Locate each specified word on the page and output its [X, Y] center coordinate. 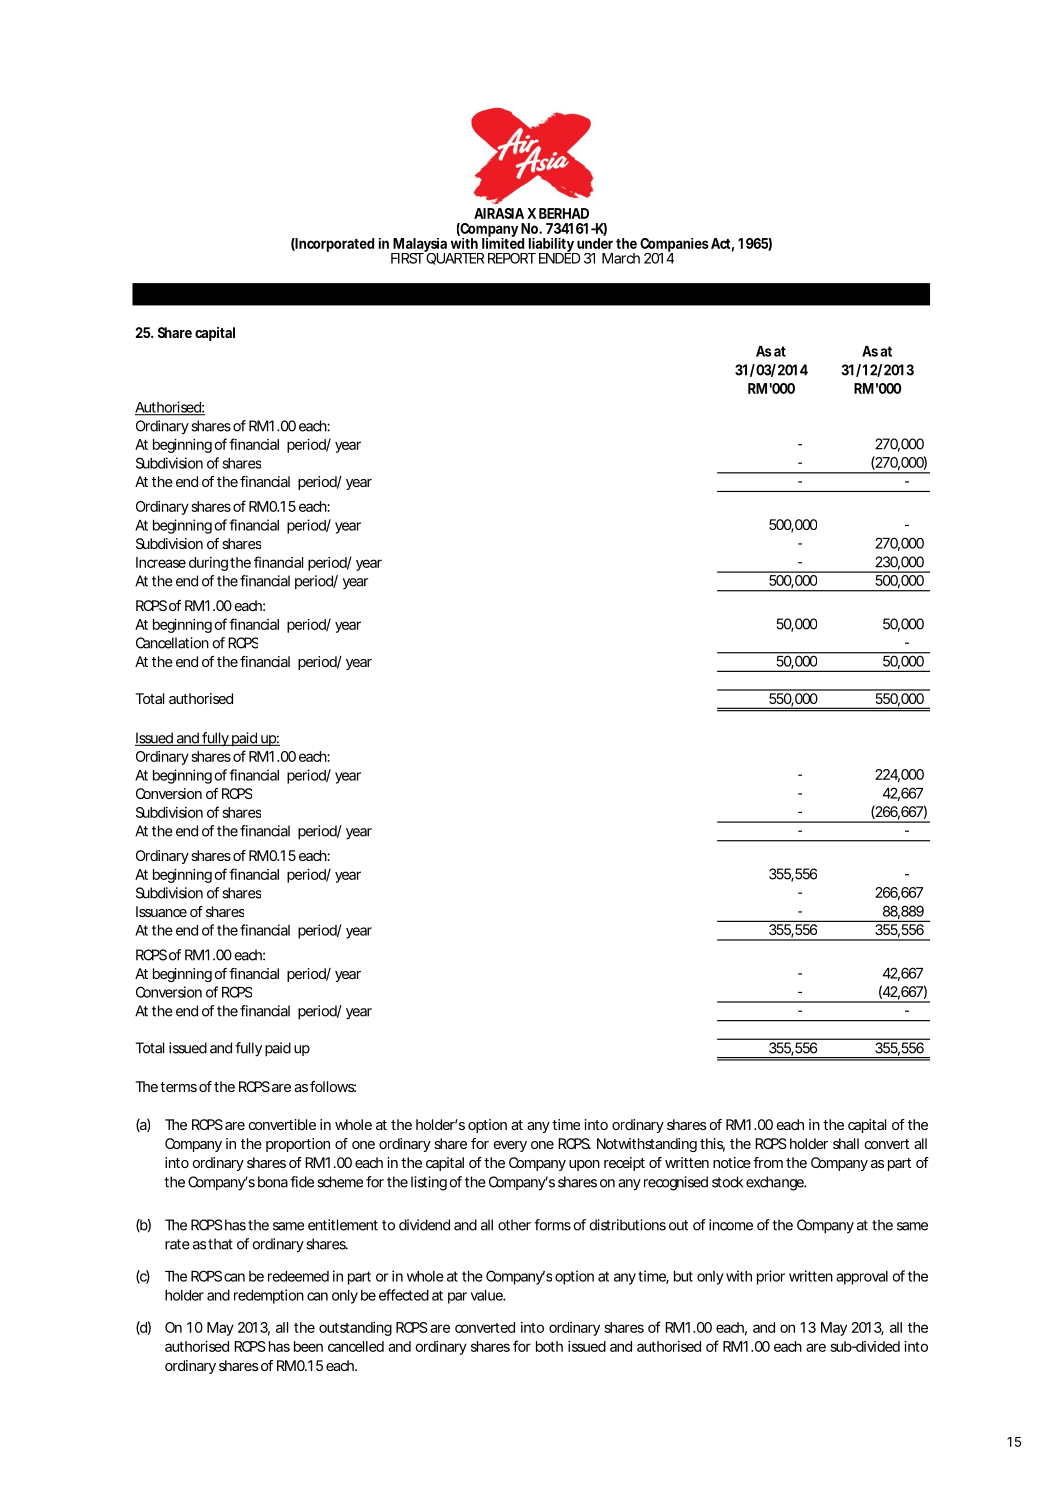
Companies [674, 246]
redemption [269, 1296]
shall [846, 1143]
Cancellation [172, 643]
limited [503, 242]
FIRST [407, 258]
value [487, 1295]
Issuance [161, 911]
